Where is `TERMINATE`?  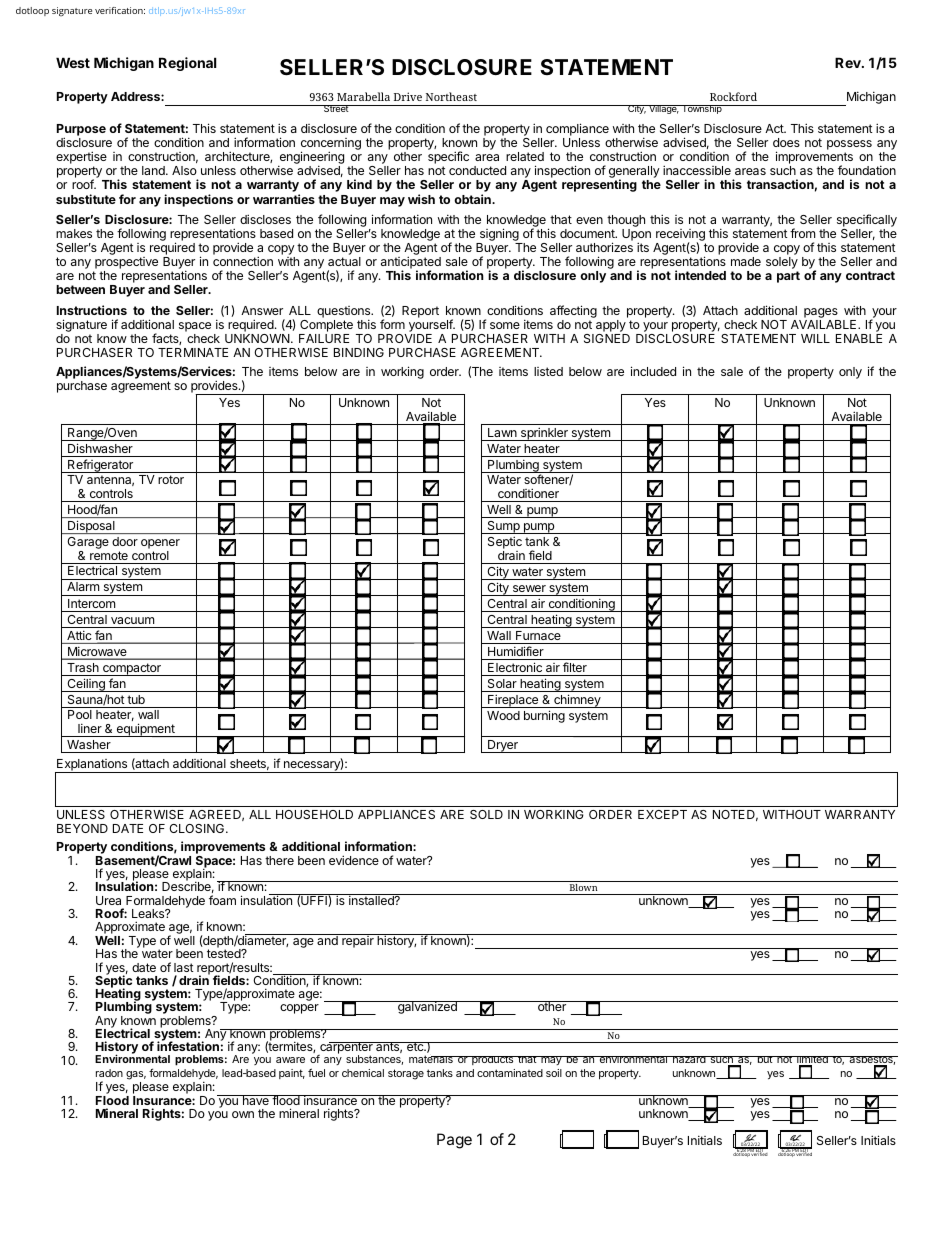
TERMINATE is located at coordinates (193, 352).
